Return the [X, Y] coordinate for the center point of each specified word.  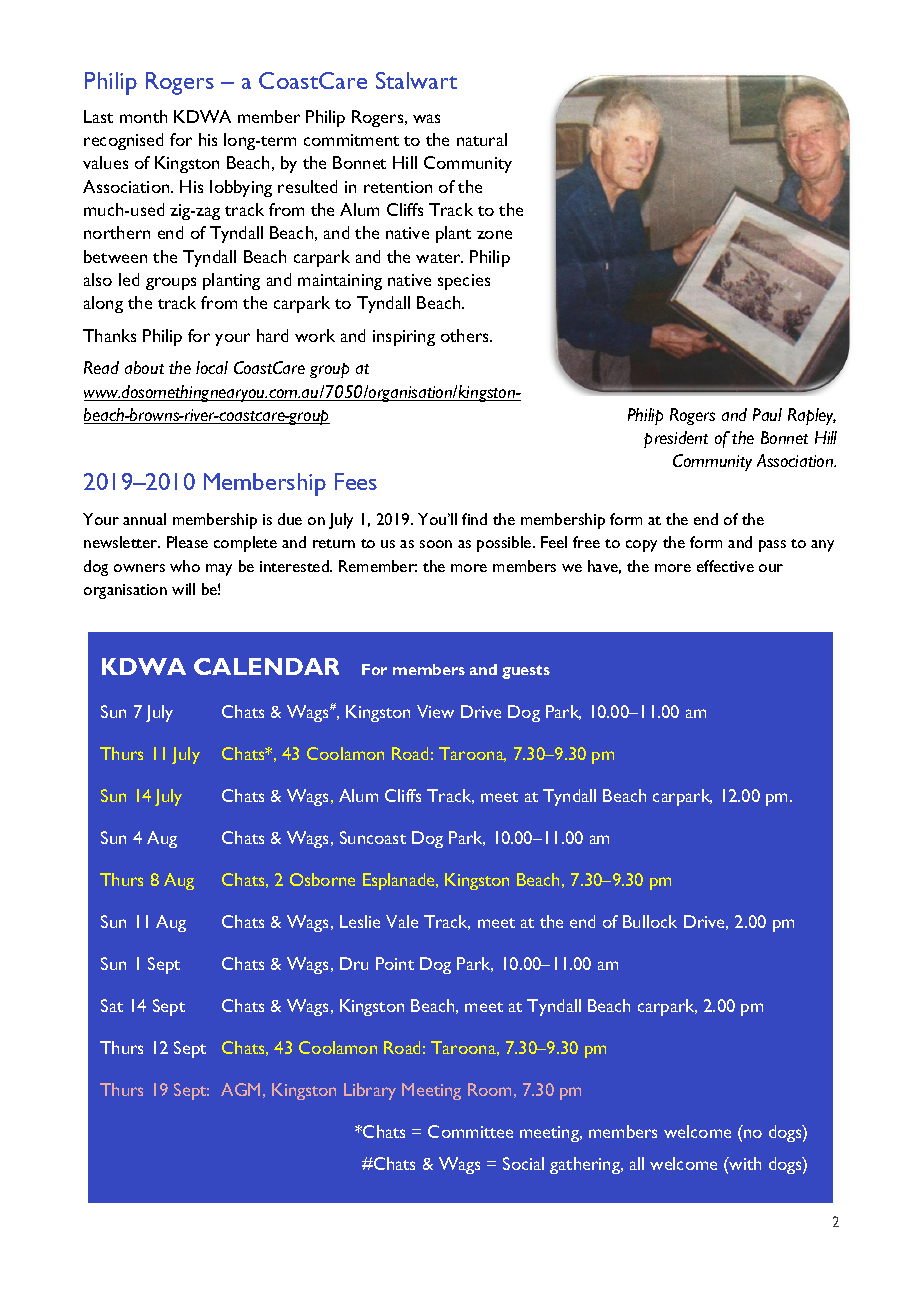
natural [482, 139]
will [183, 589]
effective [725, 566]
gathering [586, 1165]
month [143, 116]
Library [370, 1091]
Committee [470, 1131]
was [426, 118]
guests [526, 672]
